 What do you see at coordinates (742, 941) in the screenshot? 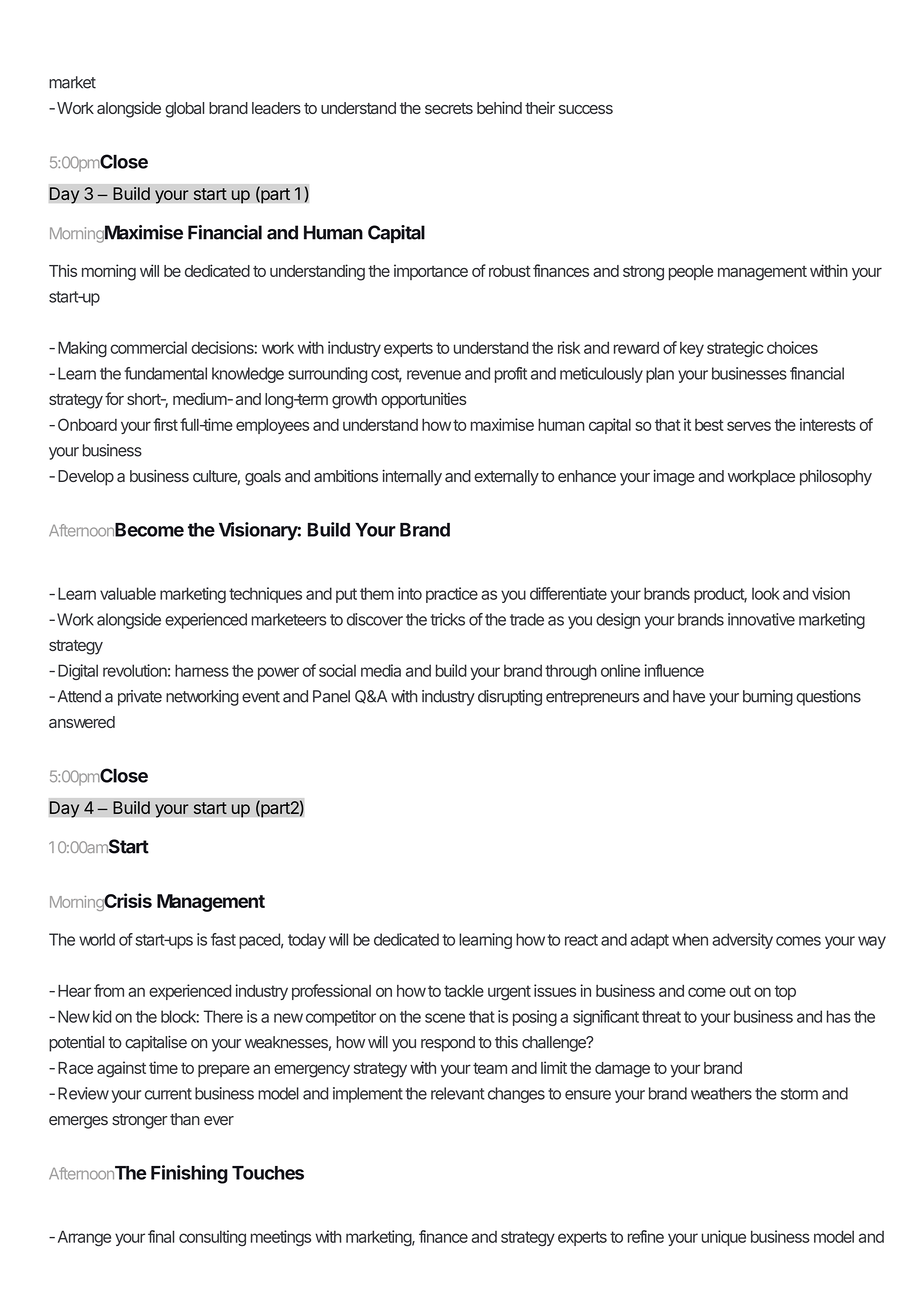
I see `adversity` at bounding box center [742, 941].
